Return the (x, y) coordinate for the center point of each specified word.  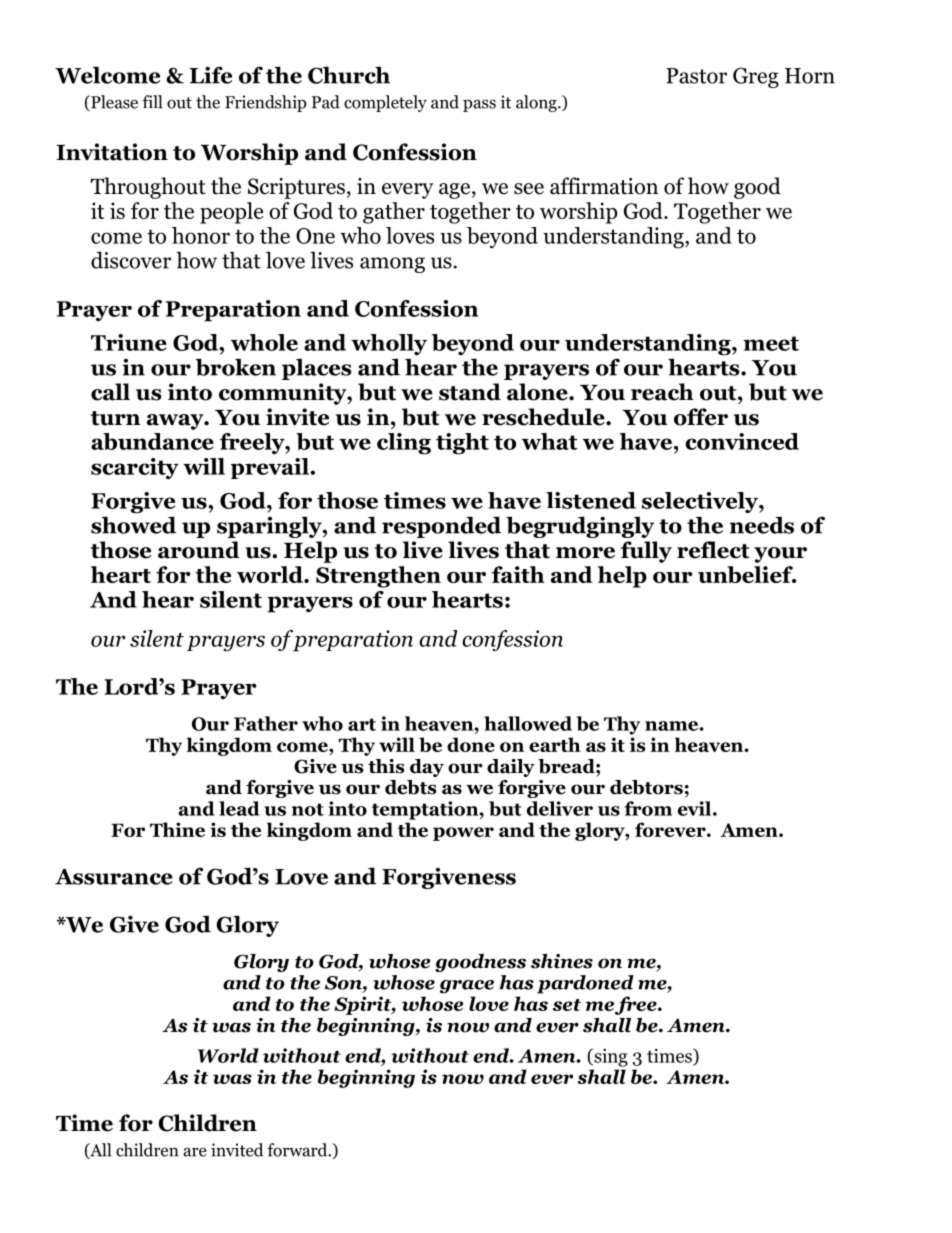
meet (771, 343)
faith (518, 574)
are (195, 1152)
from (648, 808)
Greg (756, 77)
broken (236, 367)
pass (479, 105)
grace (467, 987)
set (567, 1005)
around (199, 550)
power (463, 834)
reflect (713, 550)
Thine (177, 829)
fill (152, 102)
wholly (389, 344)
